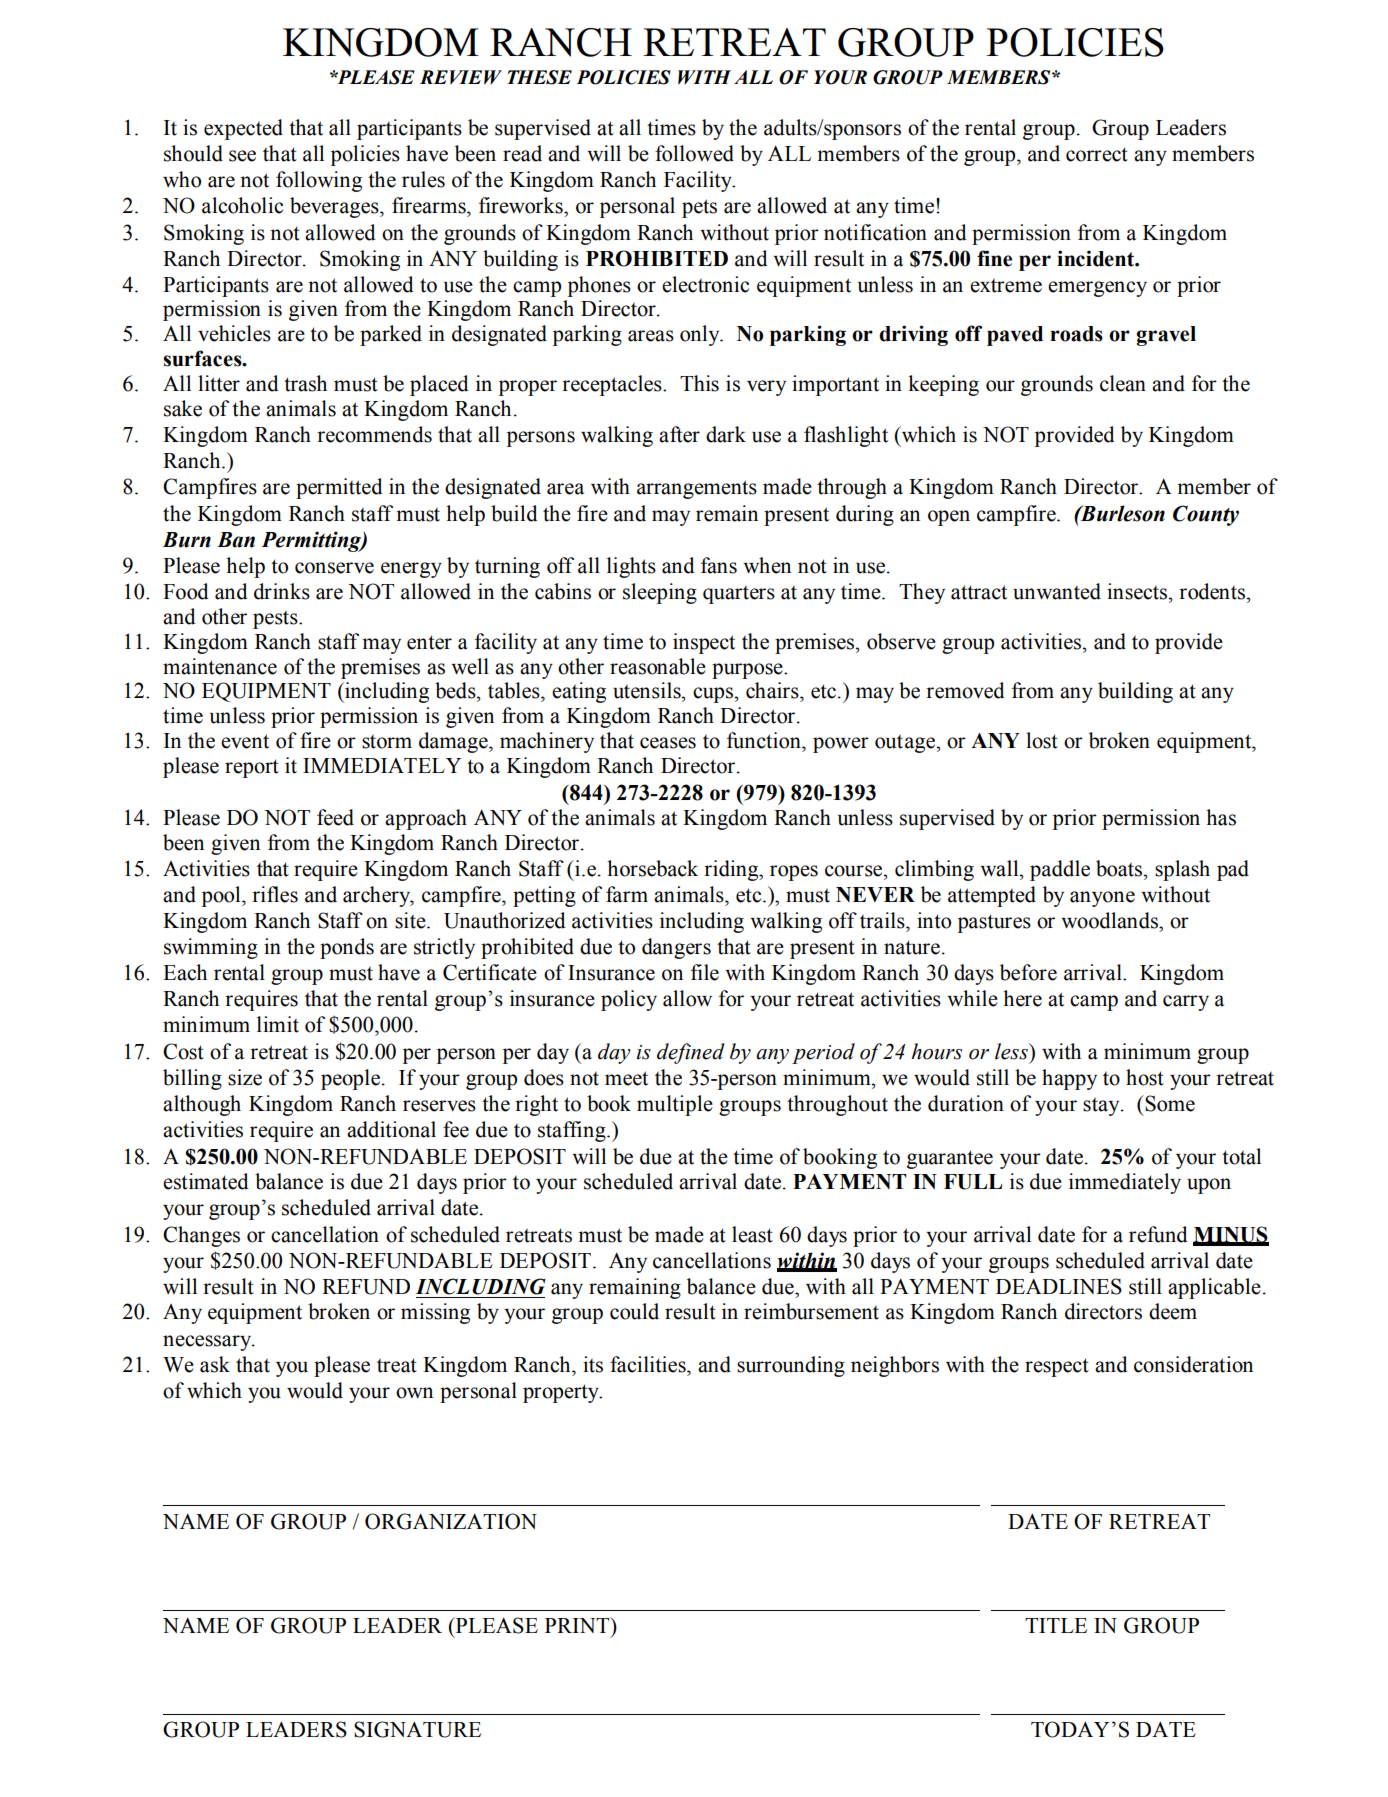 This page has width=1388, height=1797. I want to click on ORGANIZATION, so click(451, 1521).
